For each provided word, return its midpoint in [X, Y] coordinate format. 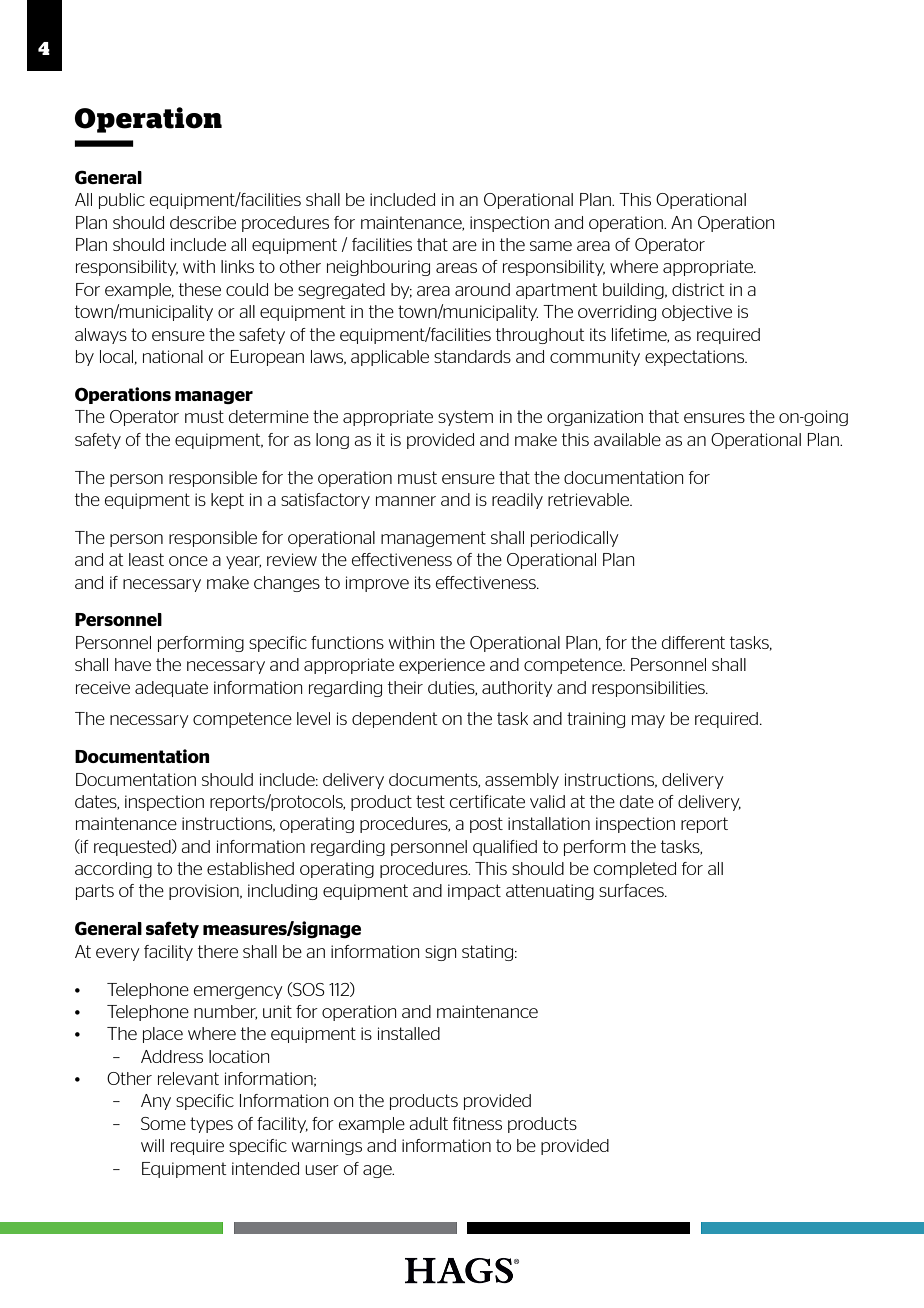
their [405, 687]
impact [474, 892]
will [152, 1145]
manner [406, 501]
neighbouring [378, 268]
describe [203, 222]
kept [227, 501]
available [627, 439]
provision [205, 892]
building [634, 291]
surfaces [632, 890]
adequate [171, 689]
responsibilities [649, 689]
